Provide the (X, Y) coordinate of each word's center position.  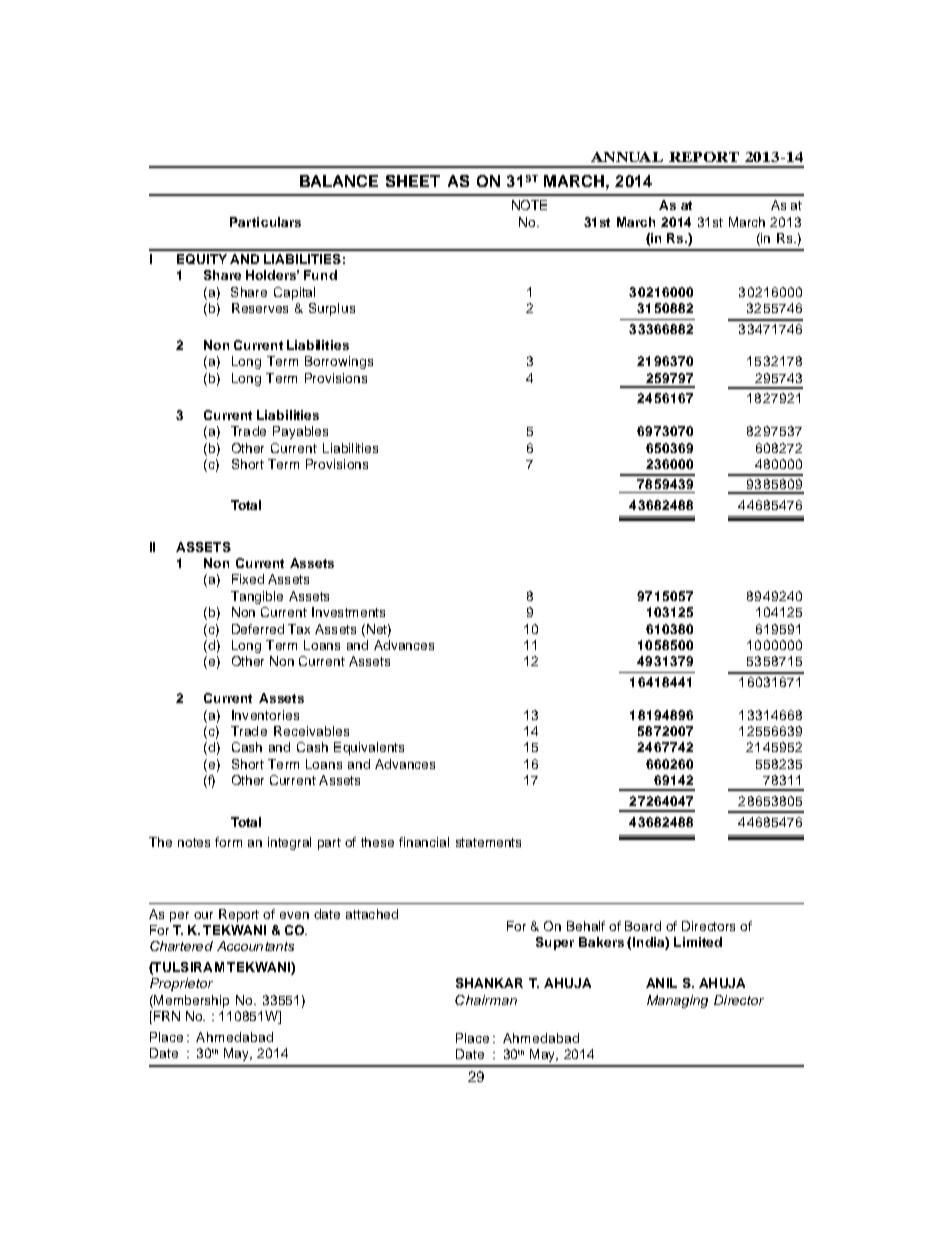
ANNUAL (627, 157)
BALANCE (339, 181)
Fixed (248, 579)
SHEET (413, 181)
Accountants (255, 946)
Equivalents (369, 748)
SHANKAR (489, 983)
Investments (348, 612)
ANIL (661, 983)
